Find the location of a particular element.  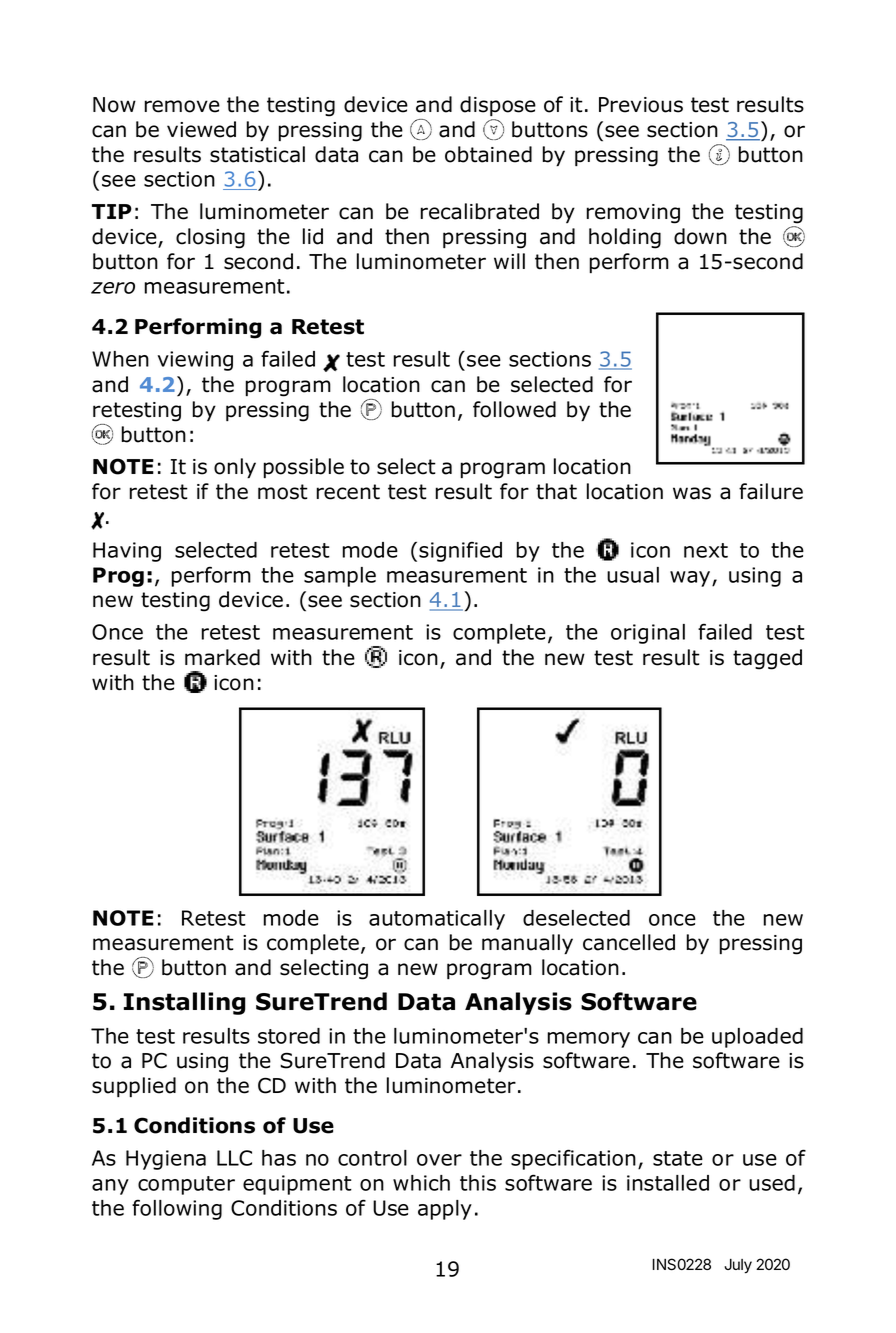

marked is located at coordinates (222, 657).
